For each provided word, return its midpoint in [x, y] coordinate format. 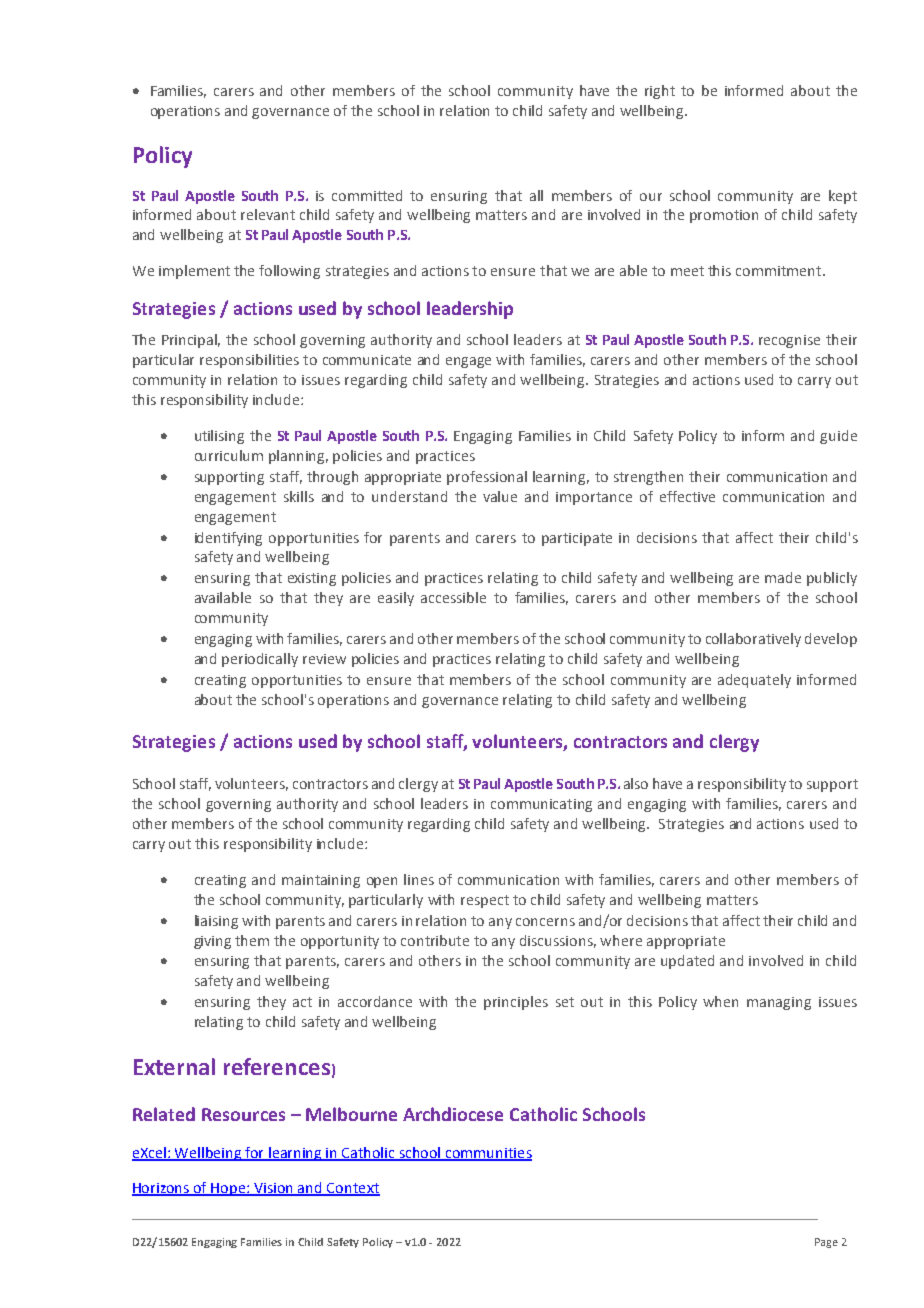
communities [488, 1154]
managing [779, 1003]
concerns [545, 922]
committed [367, 195]
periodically [260, 660]
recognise [789, 341]
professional [487, 478]
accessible [453, 597]
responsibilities [249, 361]
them [252, 940]
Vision [274, 1189]
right [660, 92]
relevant [268, 214]
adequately [754, 681]
